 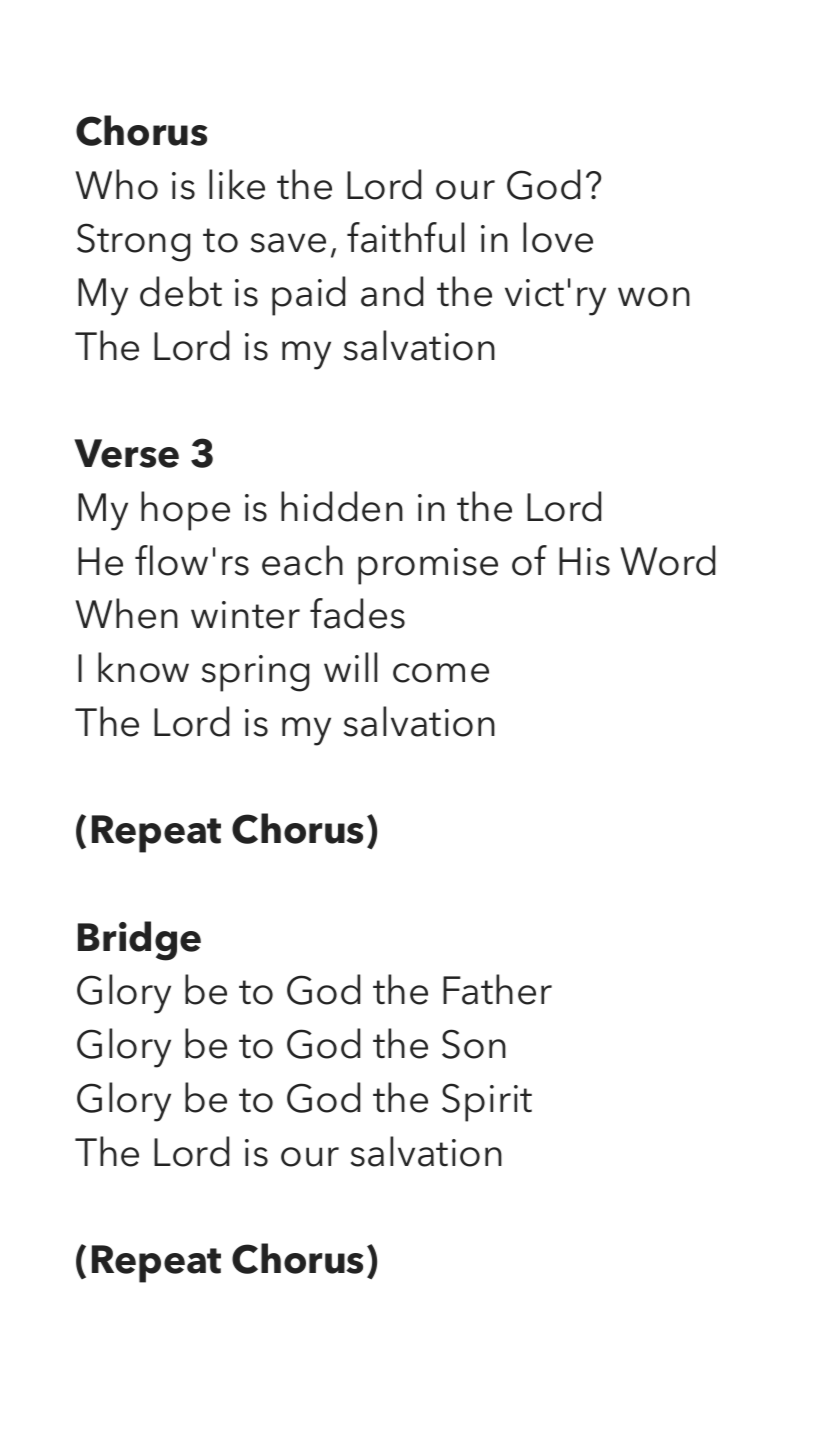 What do you see at coordinates (342, 506) in the screenshot?
I see `hidden` at bounding box center [342, 506].
